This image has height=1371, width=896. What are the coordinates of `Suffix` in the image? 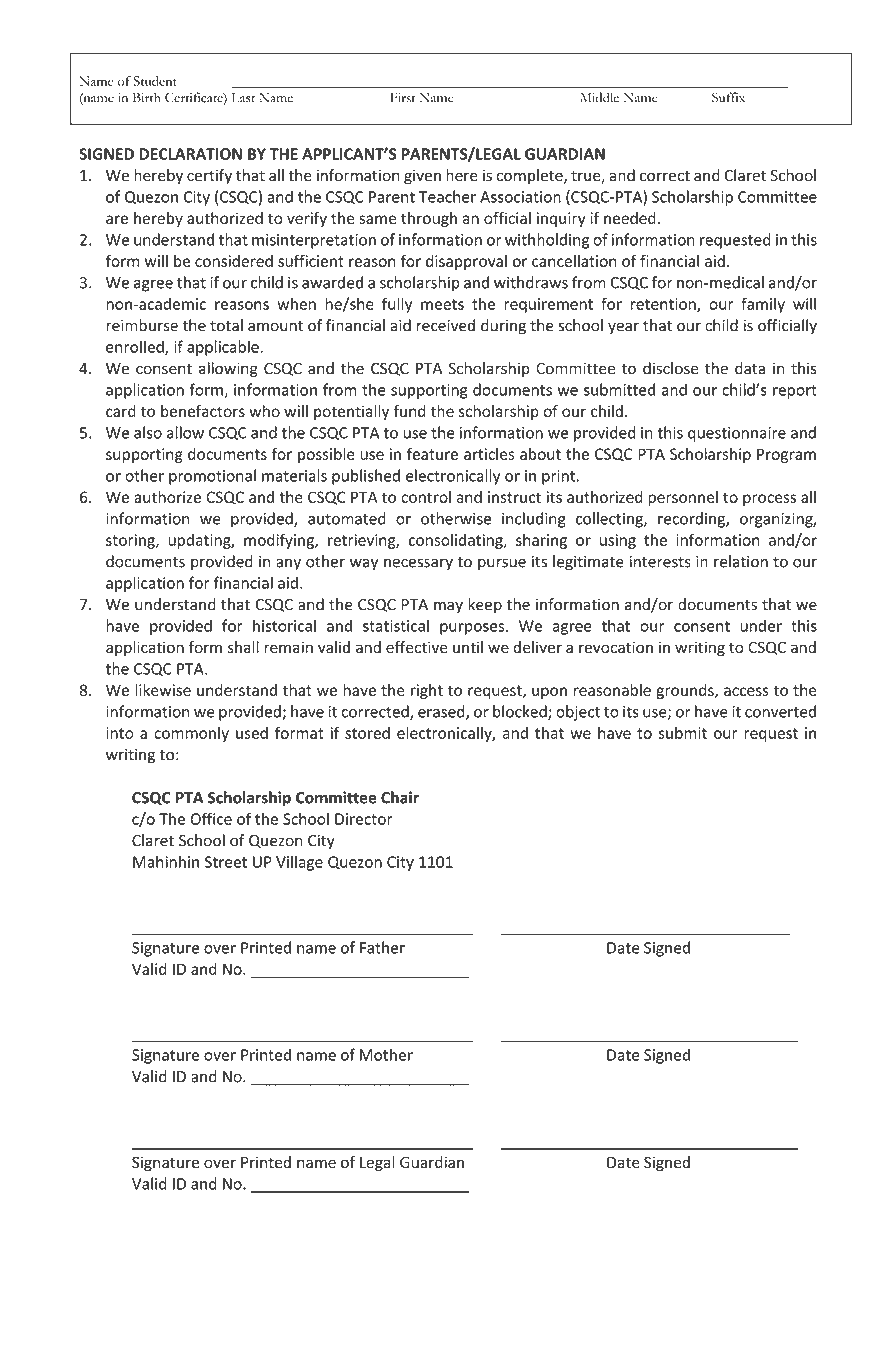 It's located at (728, 97).
